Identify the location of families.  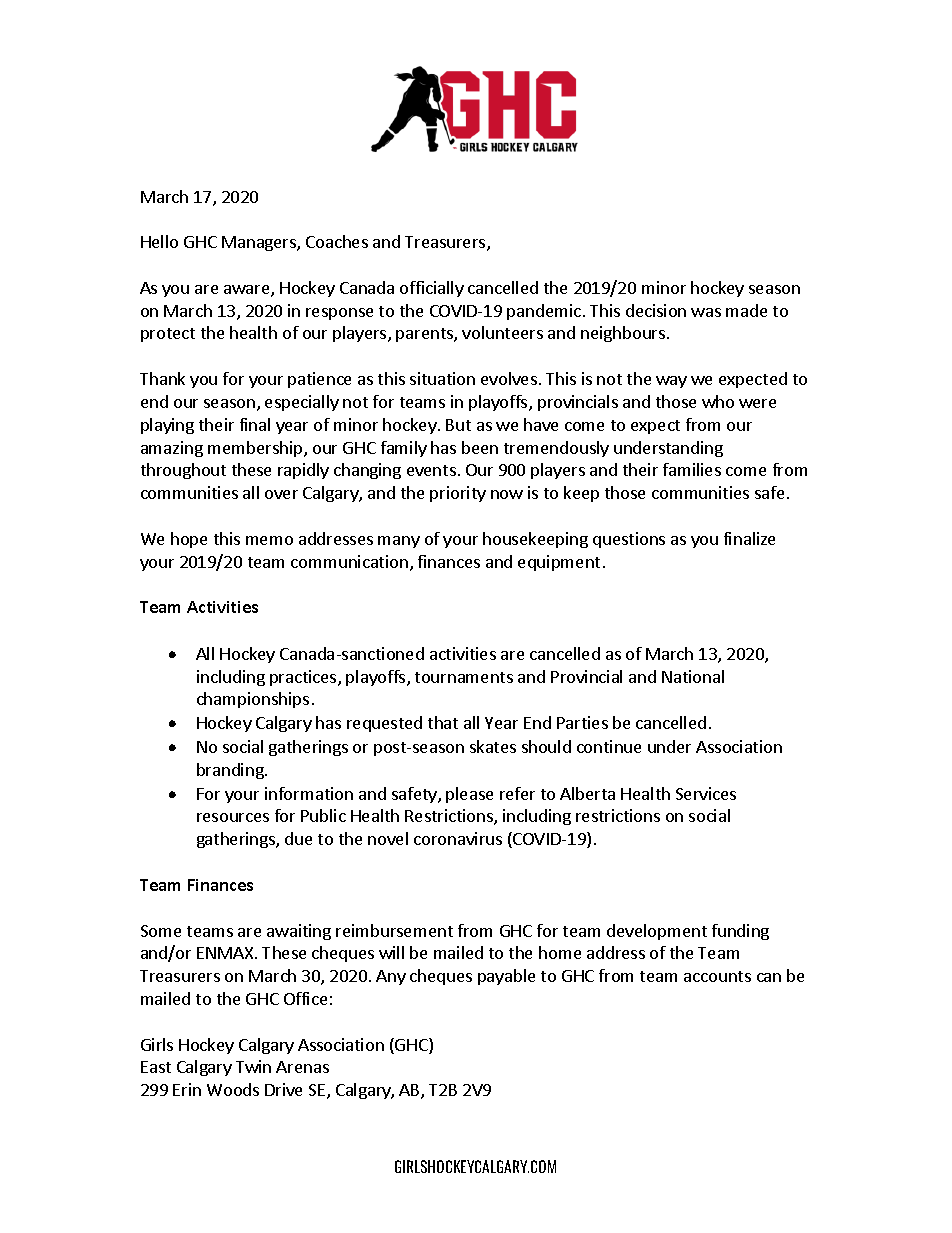
(692, 469).
